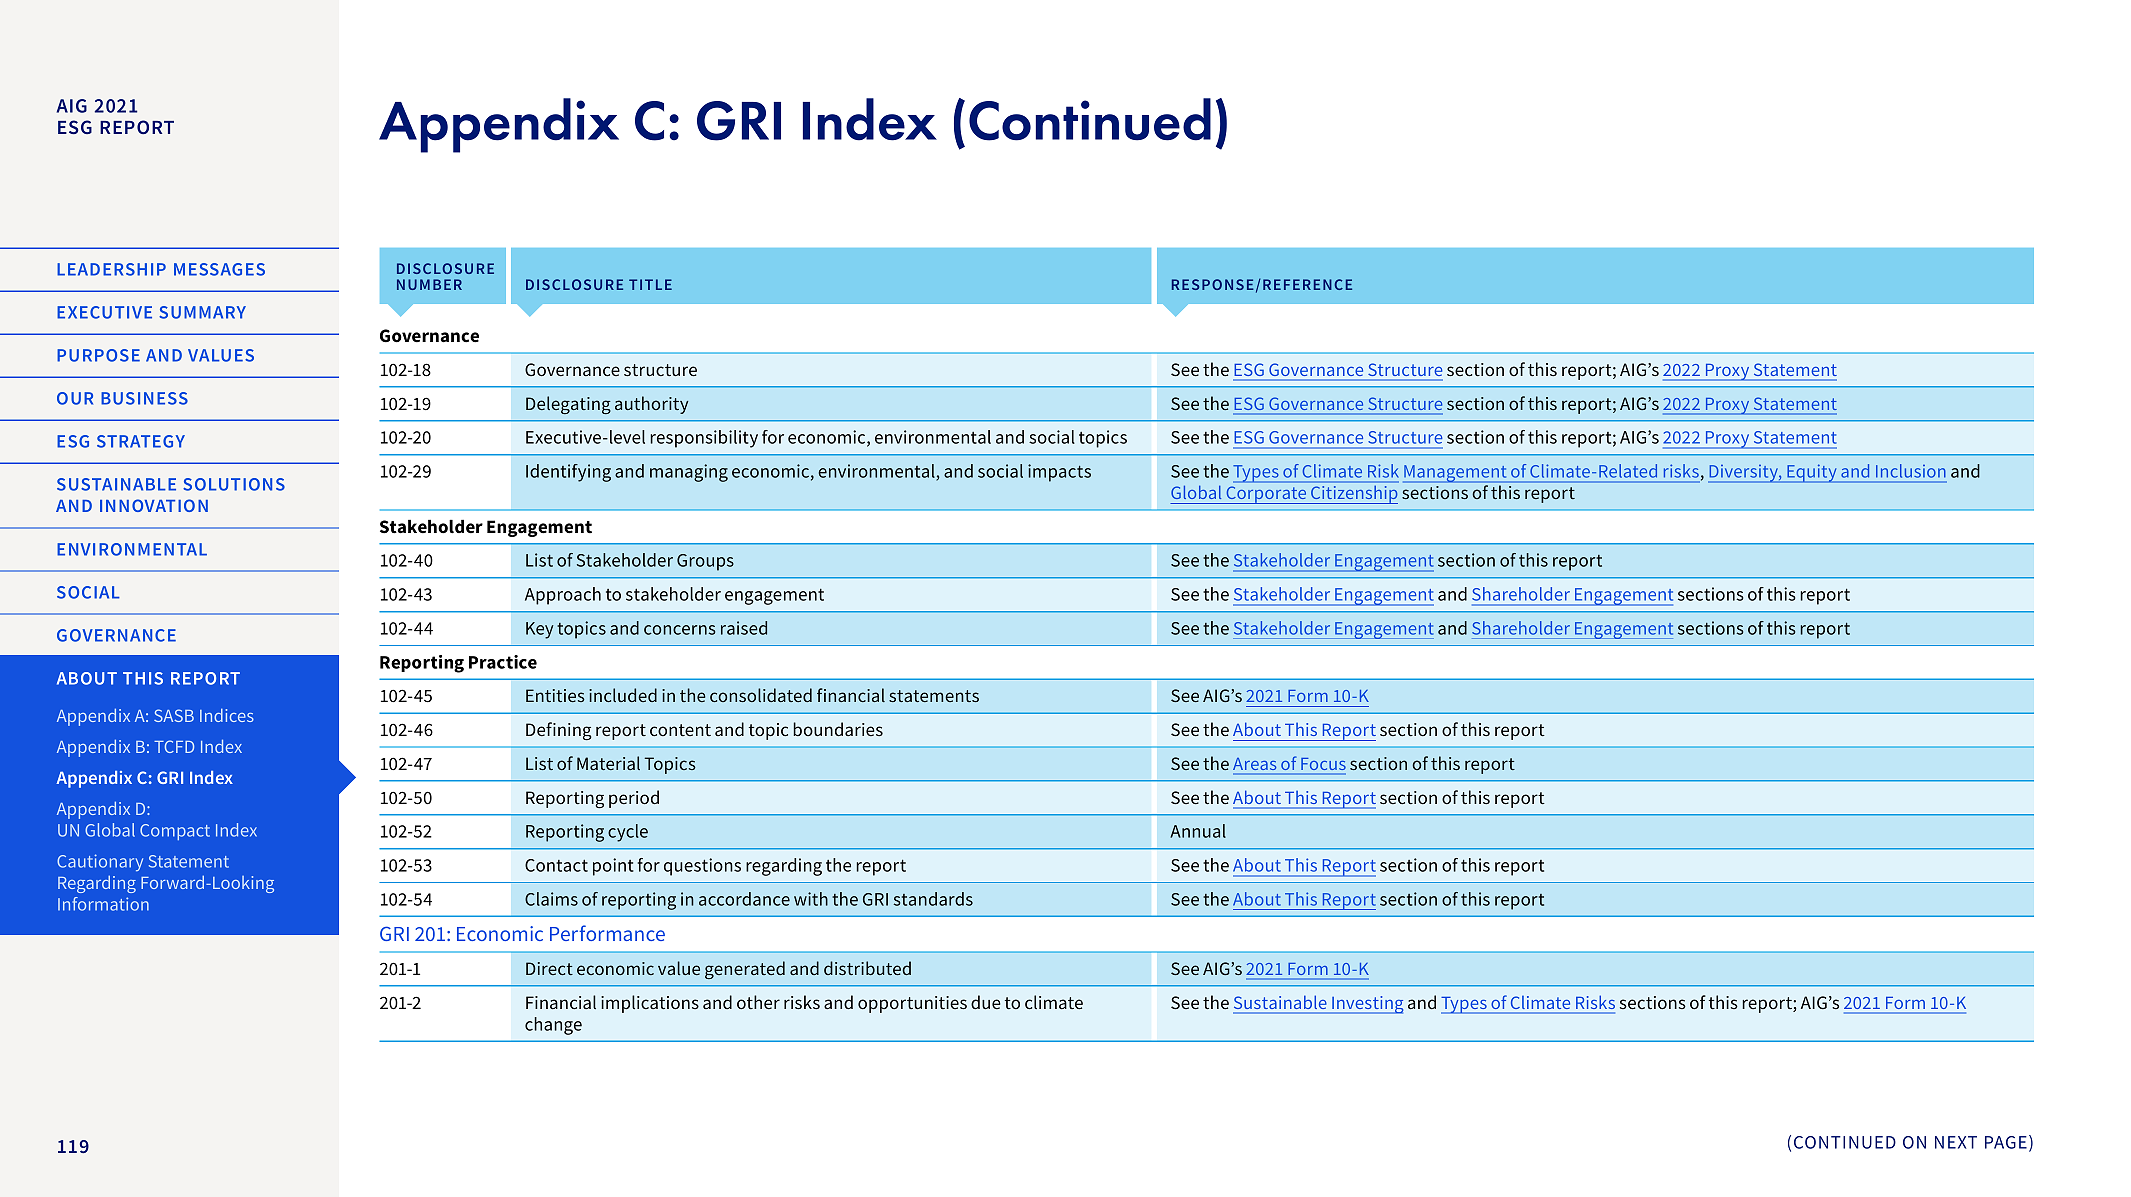 This screenshot has width=2131, height=1197. What do you see at coordinates (227, 715) in the screenshot?
I see `Indices` at bounding box center [227, 715].
